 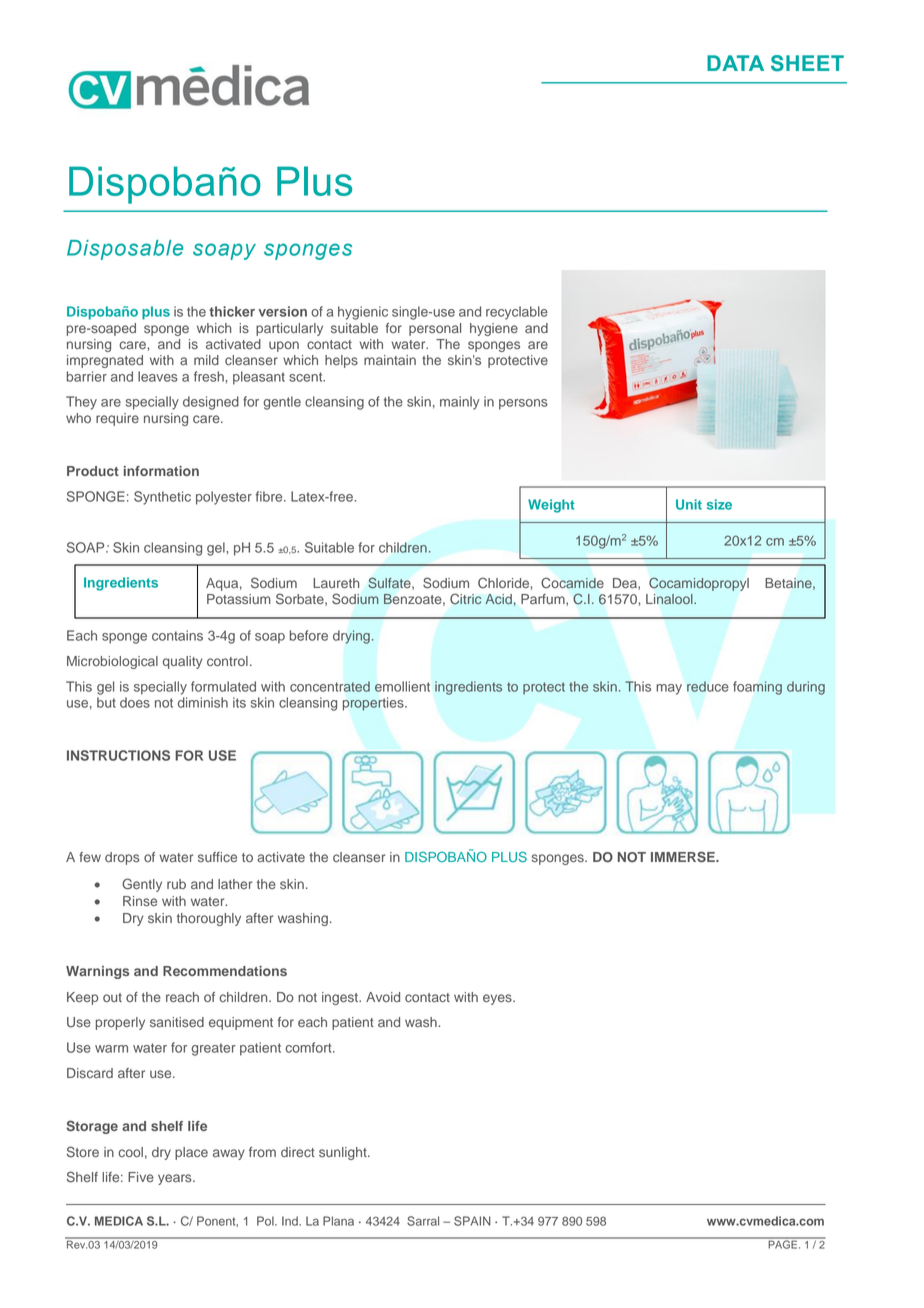 I want to click on years, so click(x=176, y=1179).
